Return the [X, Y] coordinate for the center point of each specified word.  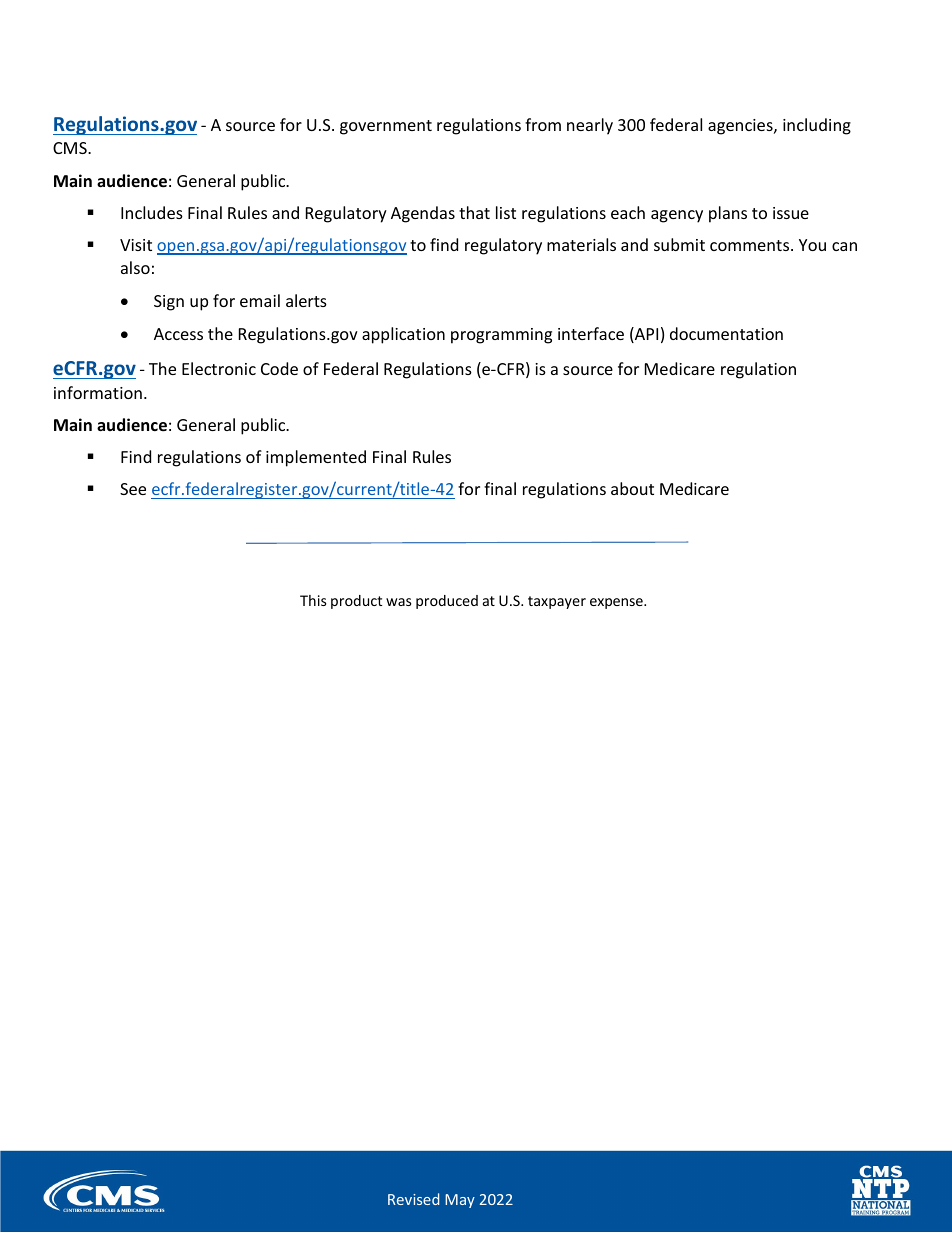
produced [447, 602]
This [313, 600]
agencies [741, 127]
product [356, 602]
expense [617, 603]
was [399, 602]
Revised [413, 1199]
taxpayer [557, 602]
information [98, 392]
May [460, 1201]
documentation [726, 333]
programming [501, 336]
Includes [152, 212]
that [474, 212]
